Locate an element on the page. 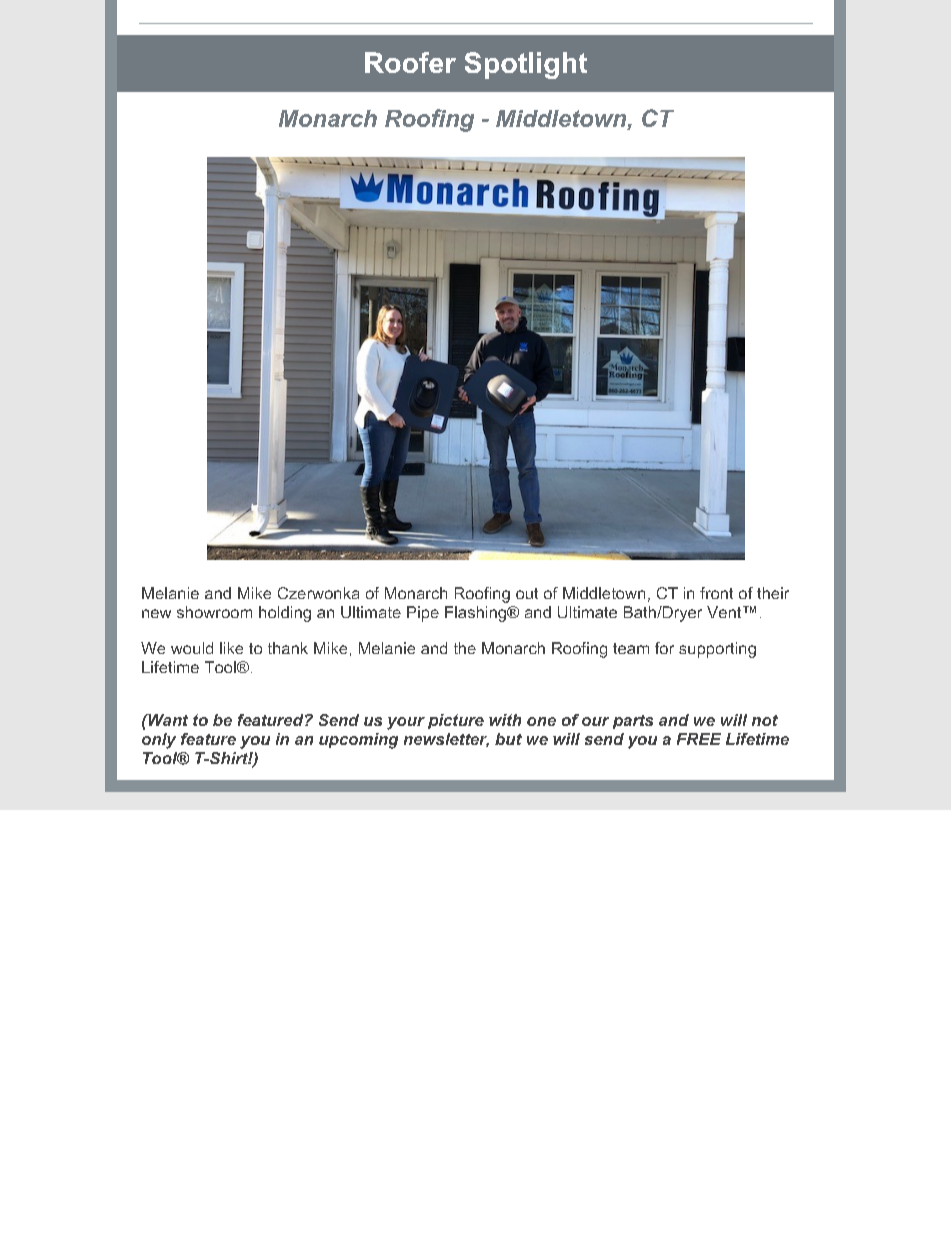  out is located at coordinates (527, 593).
